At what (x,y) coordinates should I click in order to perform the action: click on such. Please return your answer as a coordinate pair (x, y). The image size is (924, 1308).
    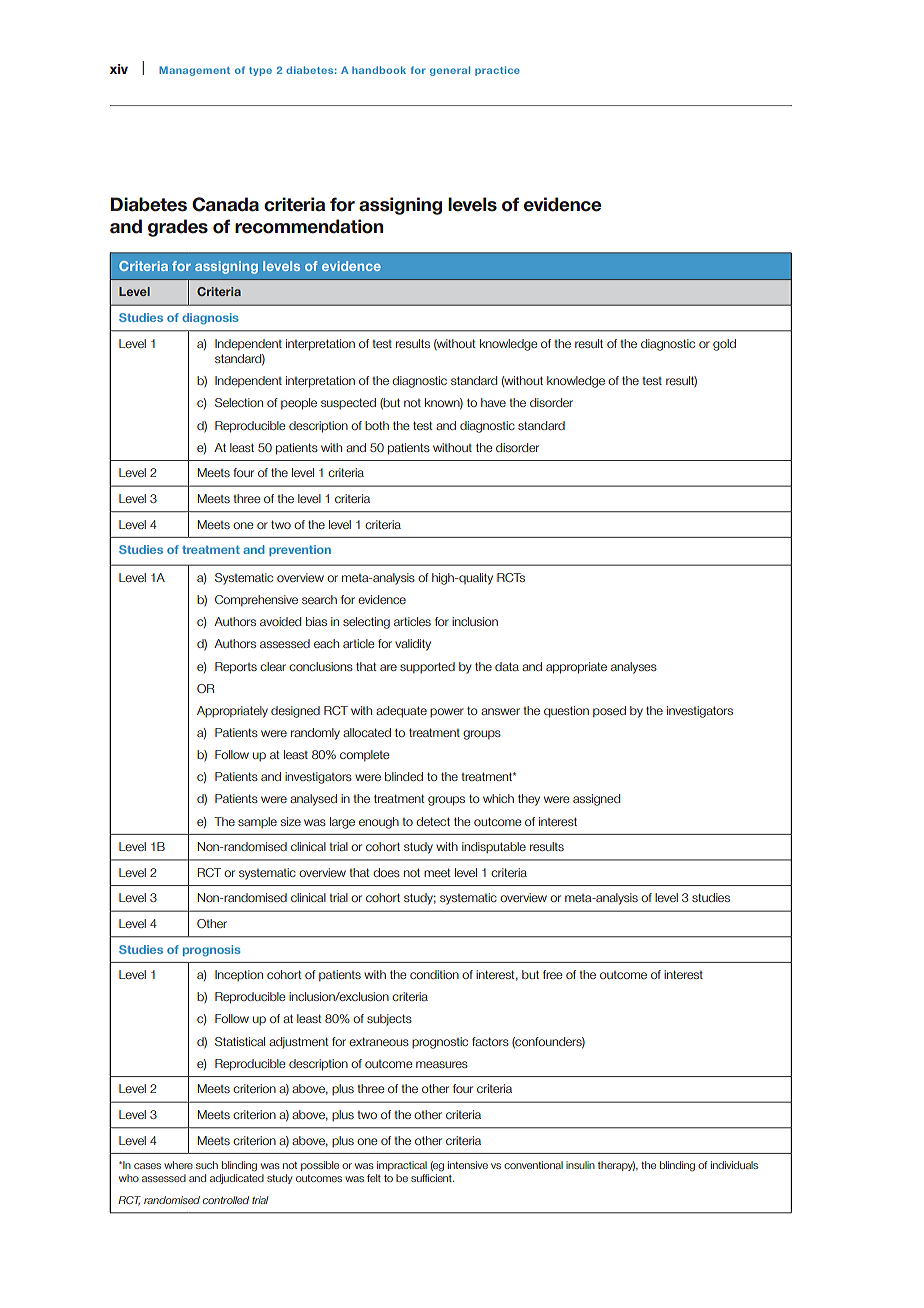
    Looking at the image, I should click on (207, 1165).
